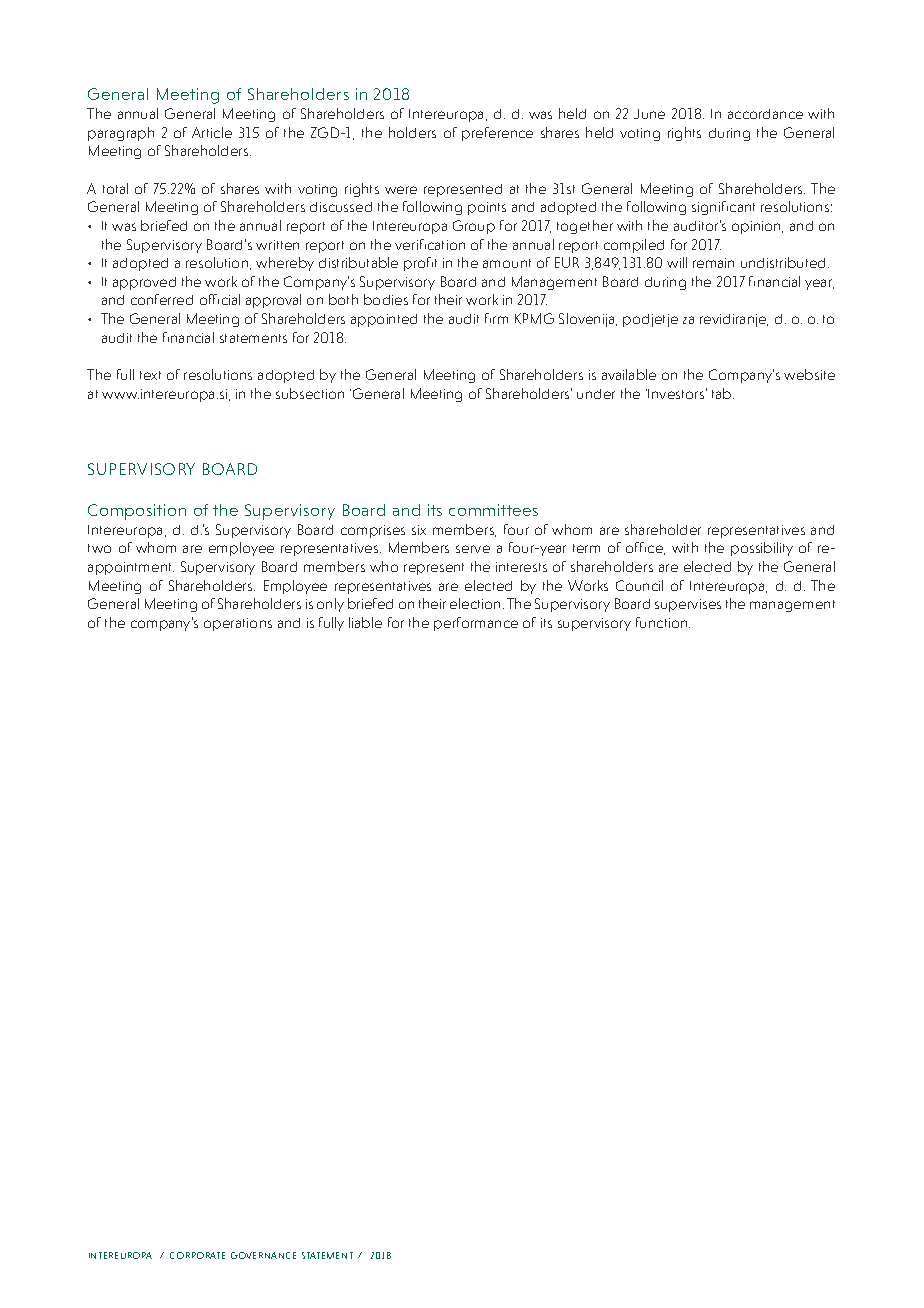 The image size is (924, 1308). What do you see at coordinates (476, 624) in the page?
I see `performance` at bounding box center [476, 624].
